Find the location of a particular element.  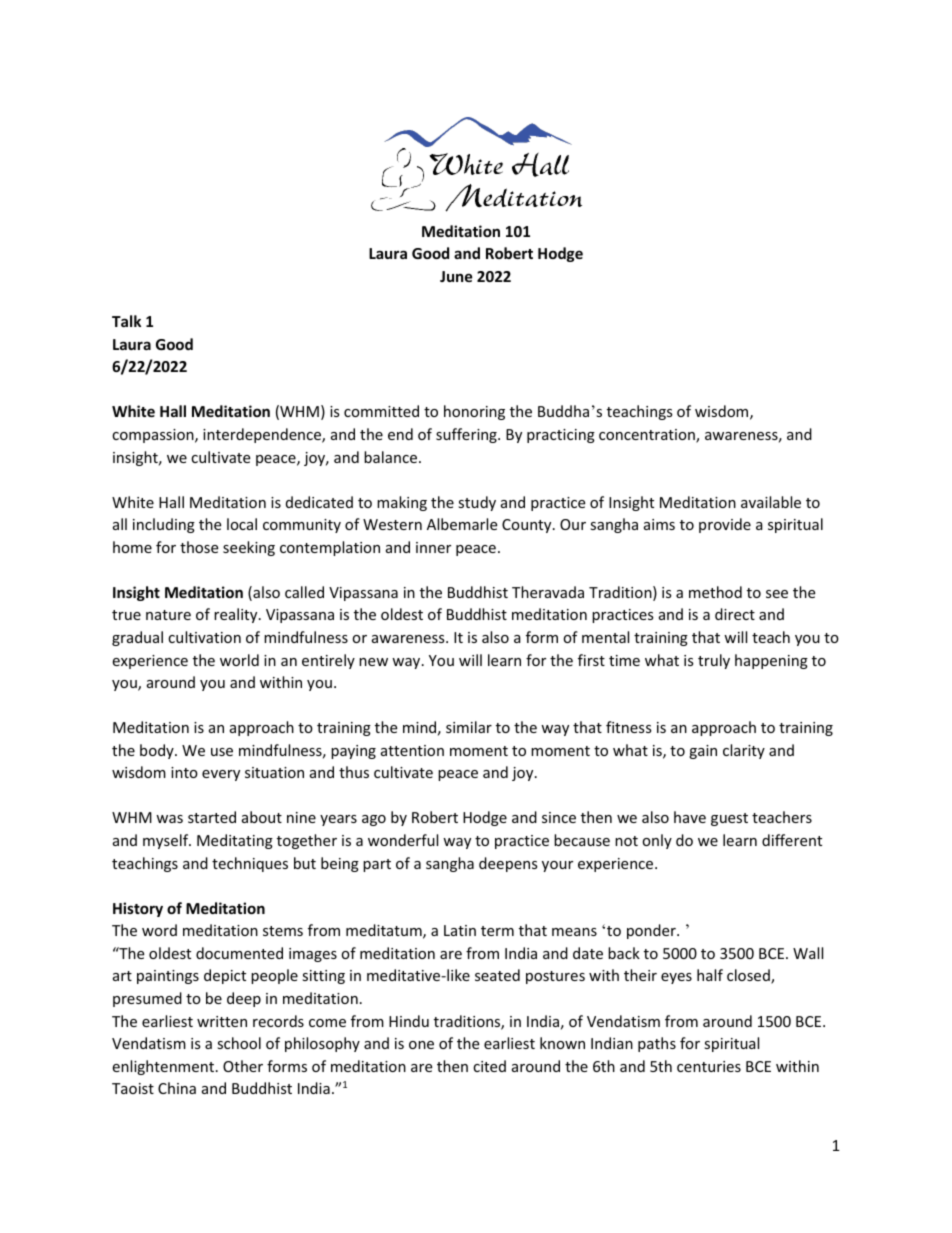

centuries is located at coordinates (709, 1066).
